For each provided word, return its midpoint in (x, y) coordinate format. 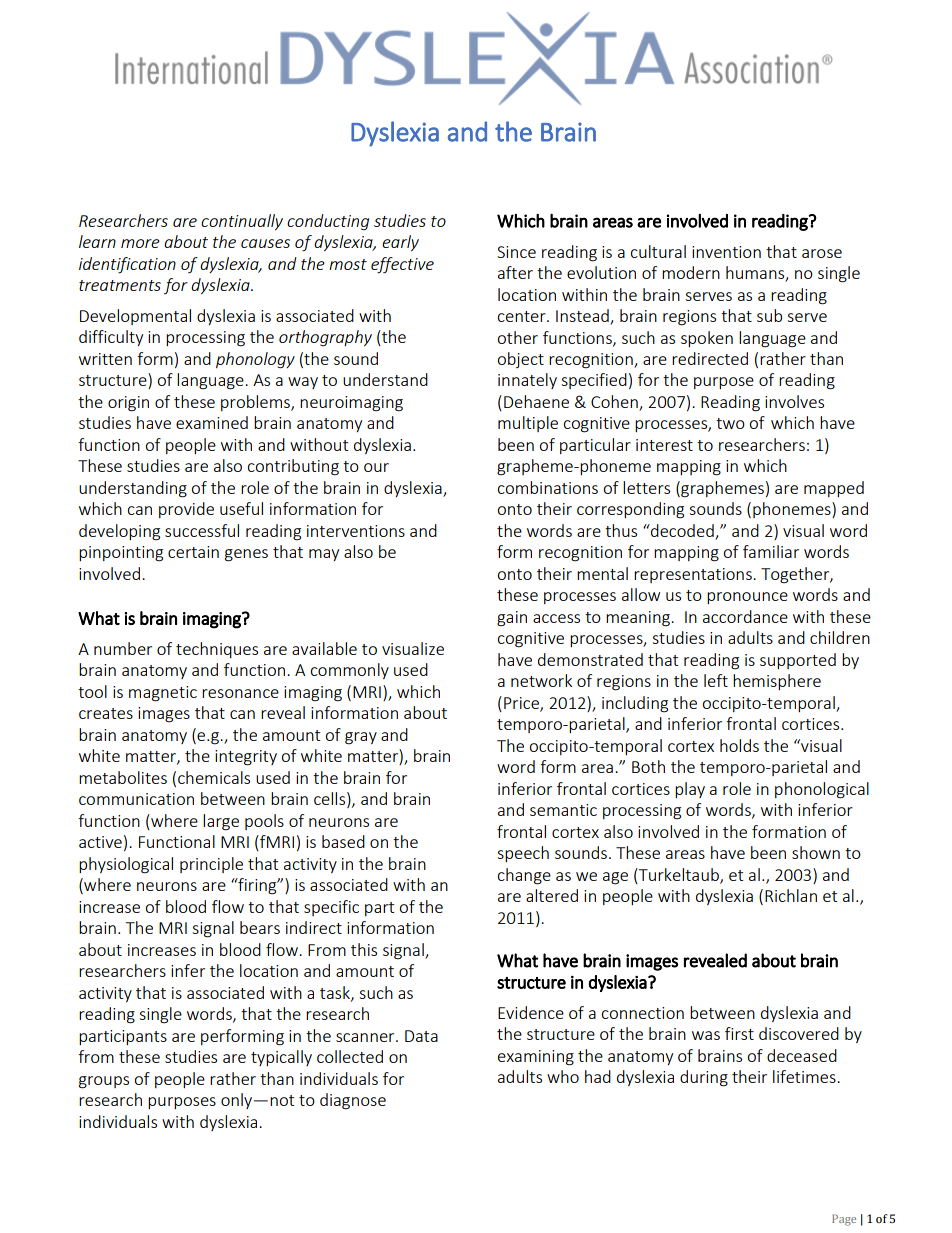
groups (104, 1082)
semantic (563, 810)
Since (516, 252)
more (140, 243)
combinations (547, 487)
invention (726, 252)
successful (202, 530)
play (690, 790)
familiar (771, 551)
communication (136, 799)
